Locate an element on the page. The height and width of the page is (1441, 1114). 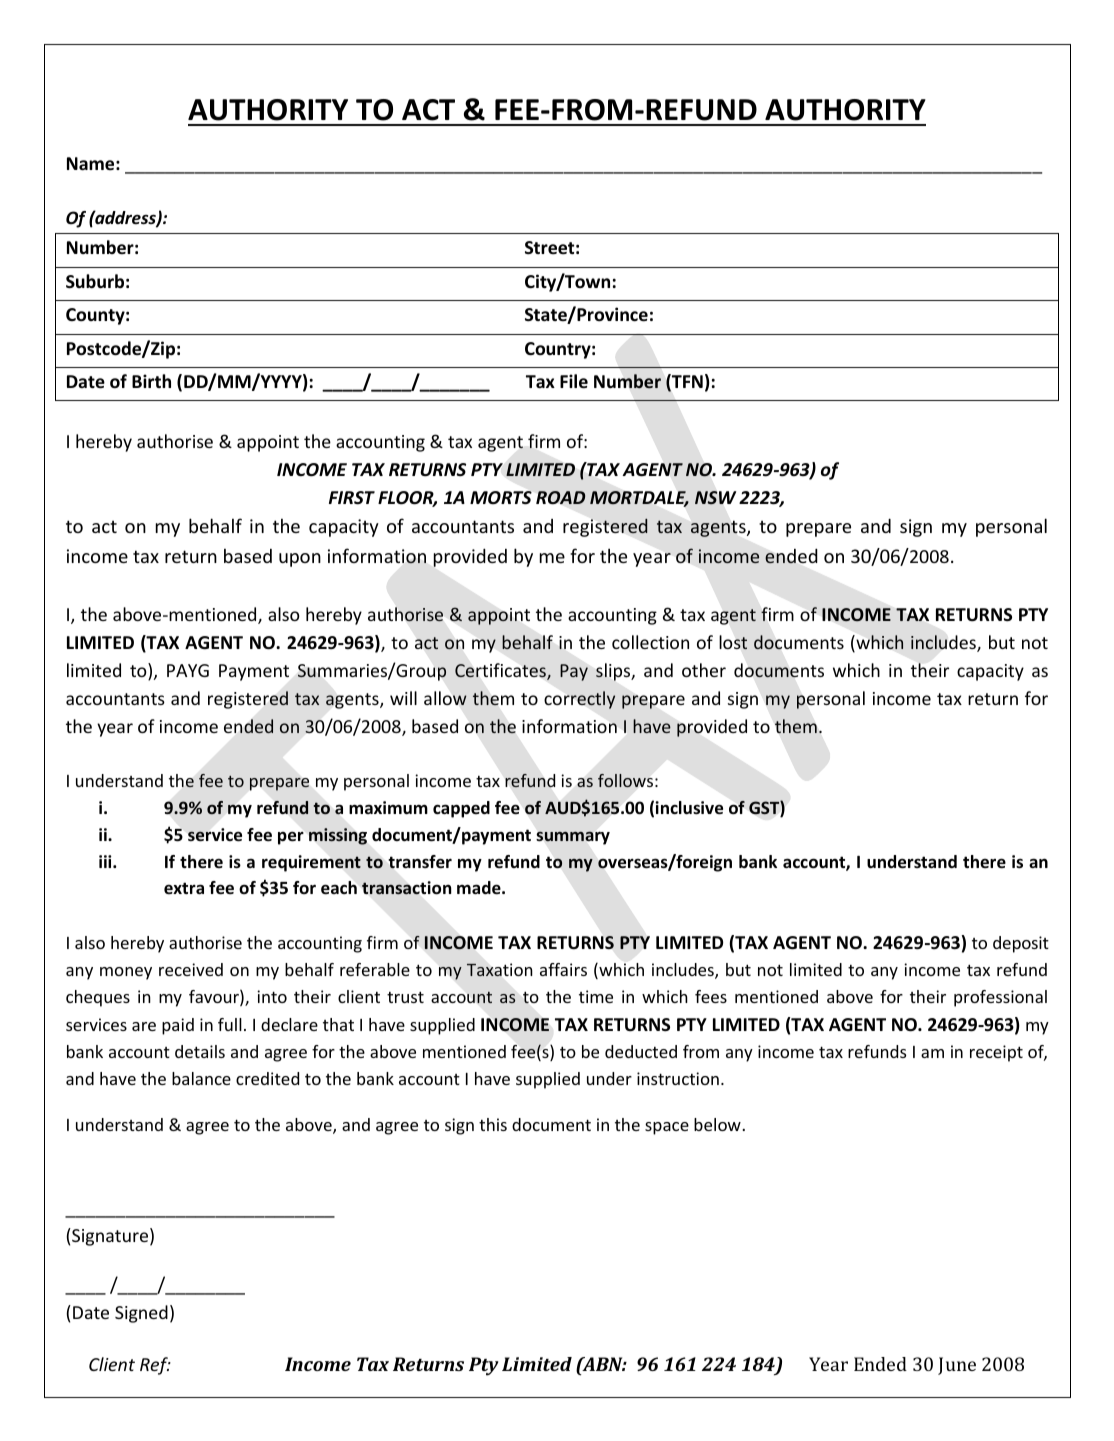
balance is located at coordinates (201, 1078).
